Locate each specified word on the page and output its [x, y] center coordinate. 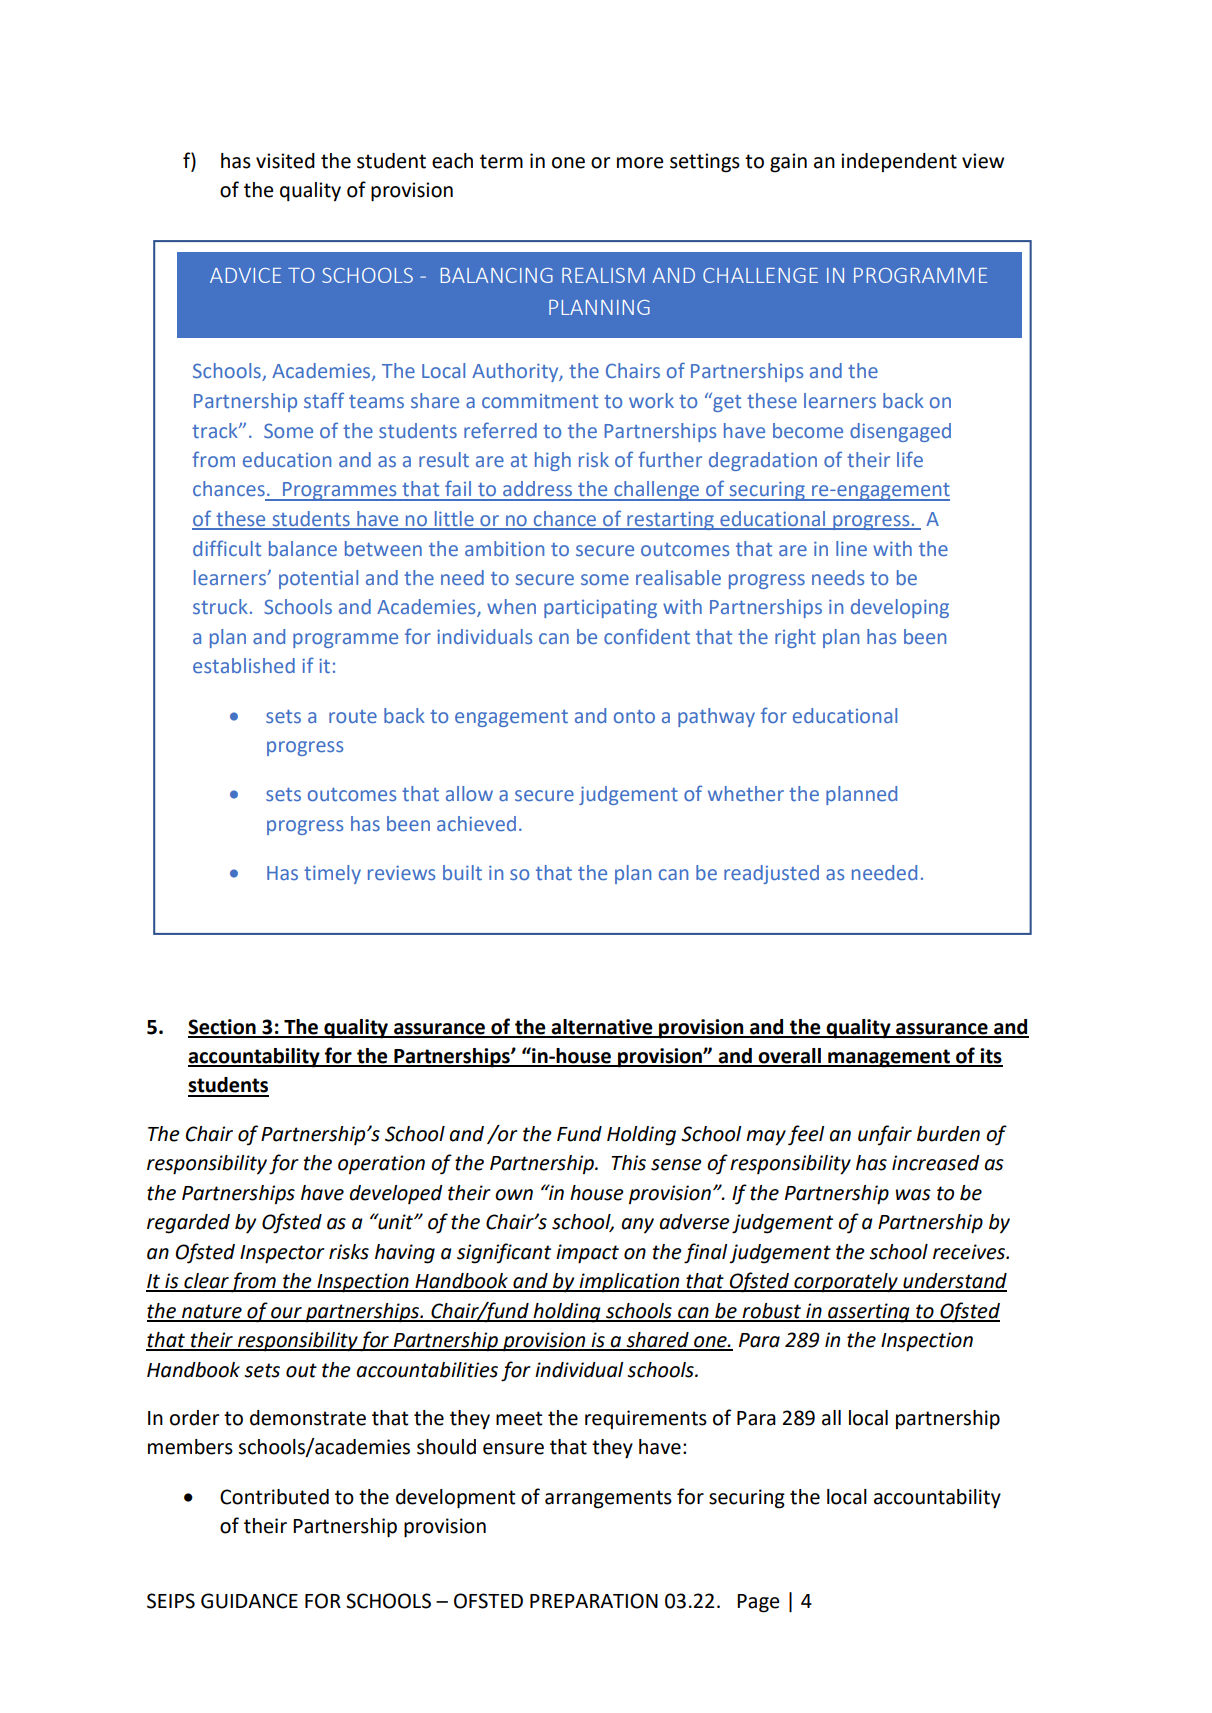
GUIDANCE [249, 1601]
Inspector [282, 1254]
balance [303, 548]
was [913, 1195]
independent [899, 162]
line [851, 548]
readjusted [771, 874]
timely [332, 874]
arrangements [608, 1499]
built [462, 872]
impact [587, 1254]
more [640, 163]
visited [285, 161]
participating [600, 608]
